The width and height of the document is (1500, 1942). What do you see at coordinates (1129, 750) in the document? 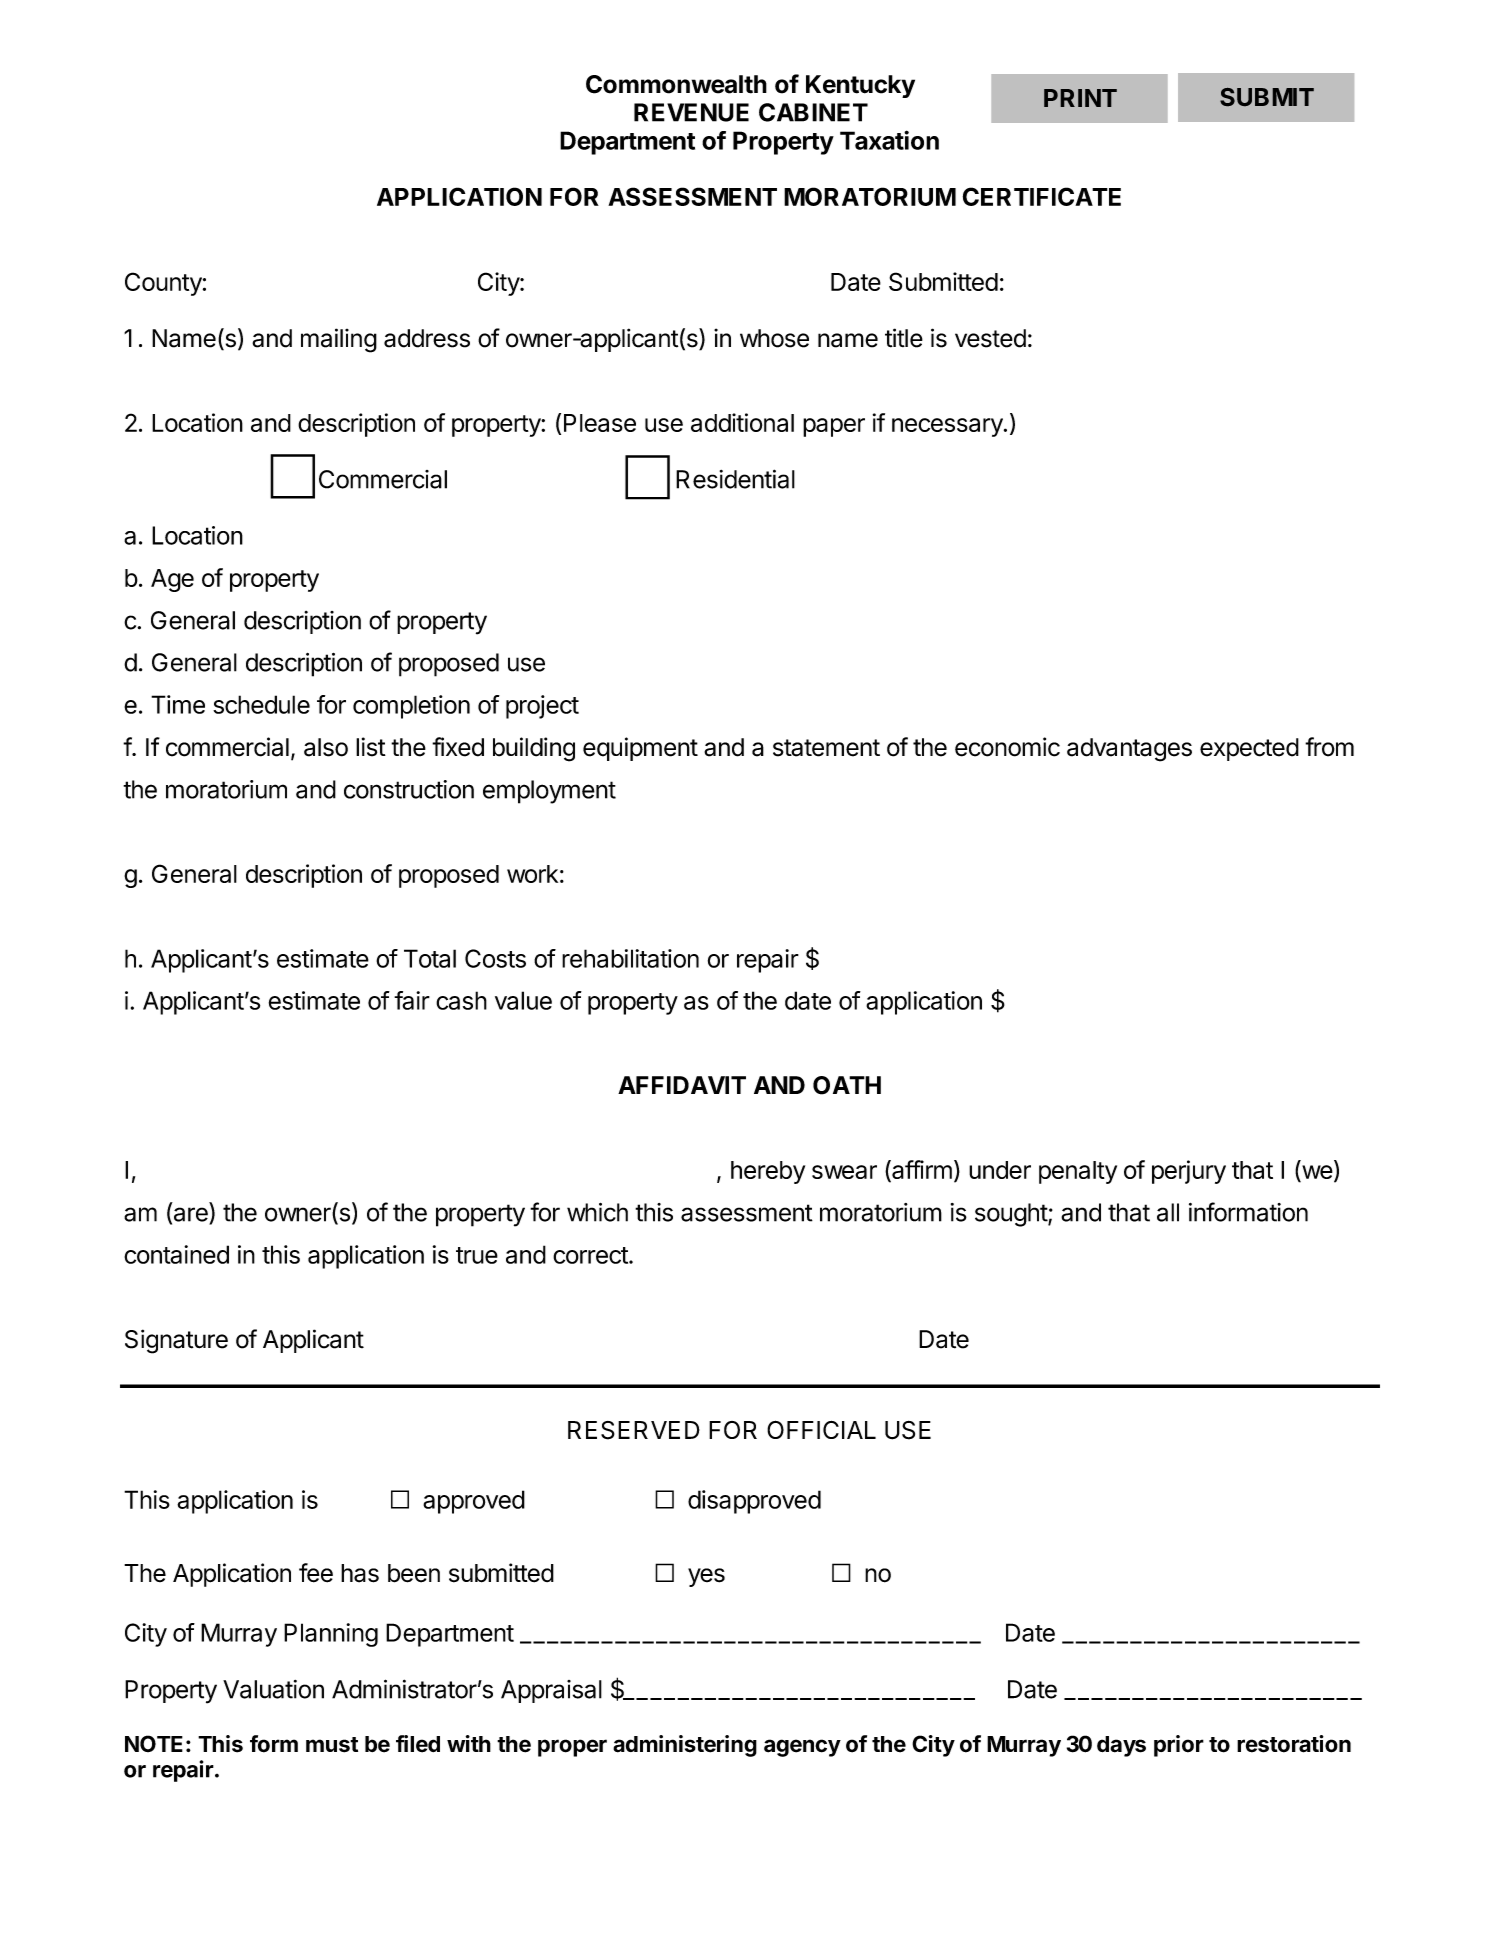
I see `advantages` at bounding box center [1129, 750].
